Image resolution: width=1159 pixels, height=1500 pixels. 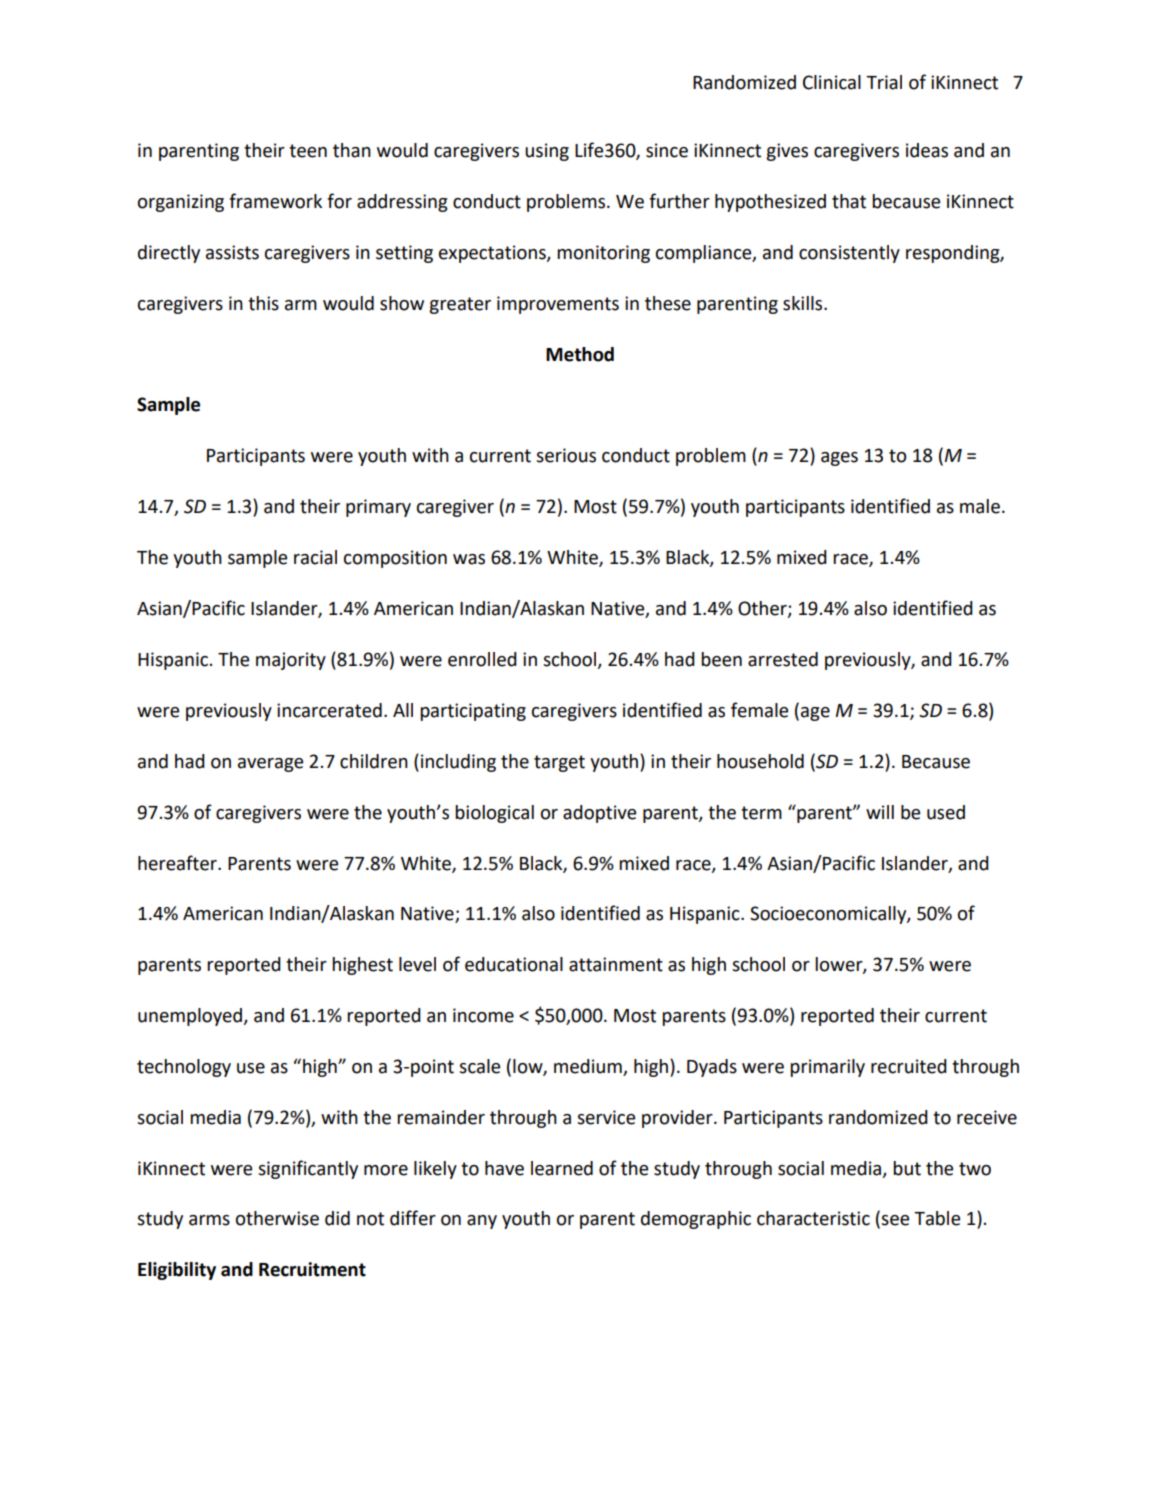 I want to click on Trial, so click(x=884, y=82).
